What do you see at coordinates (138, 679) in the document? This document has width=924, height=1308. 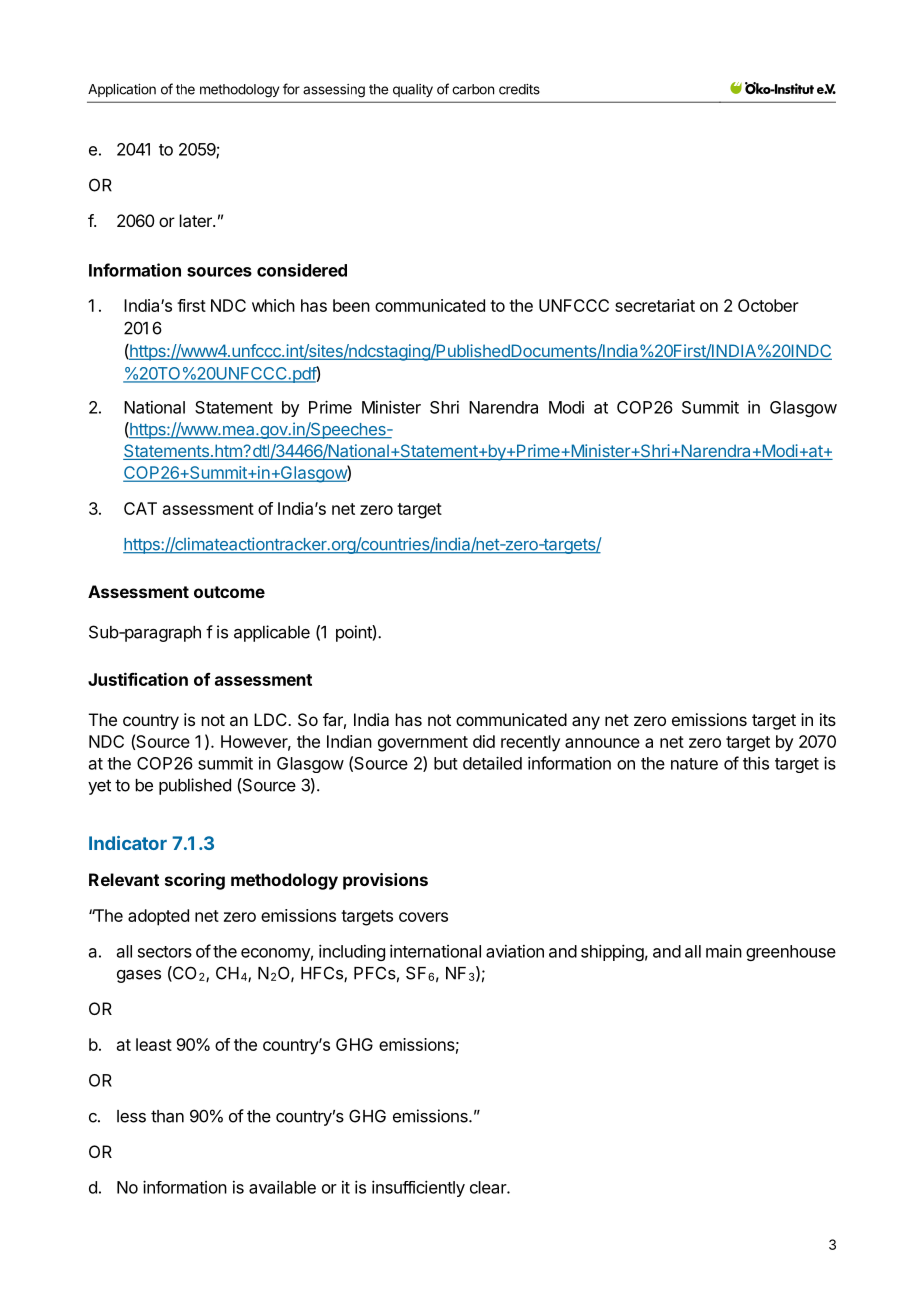 I see `Justification` at bounding box center [138, 679].
